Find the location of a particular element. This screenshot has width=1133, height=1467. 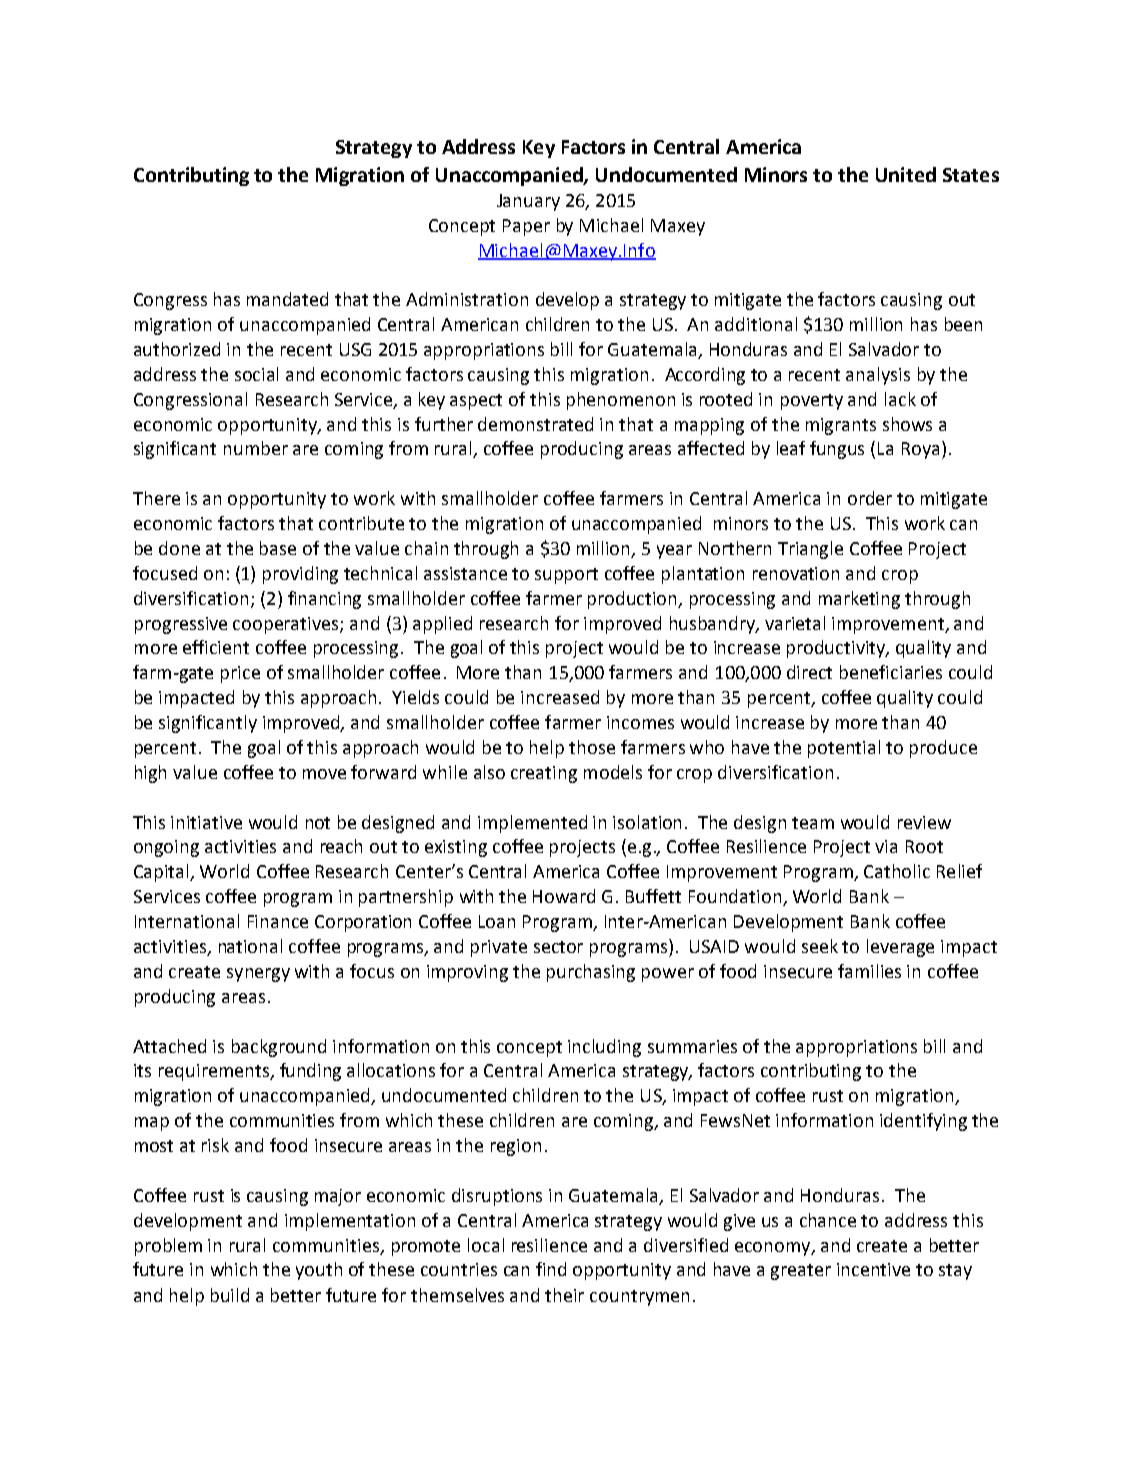

families is located at coordinates (869, 971).
